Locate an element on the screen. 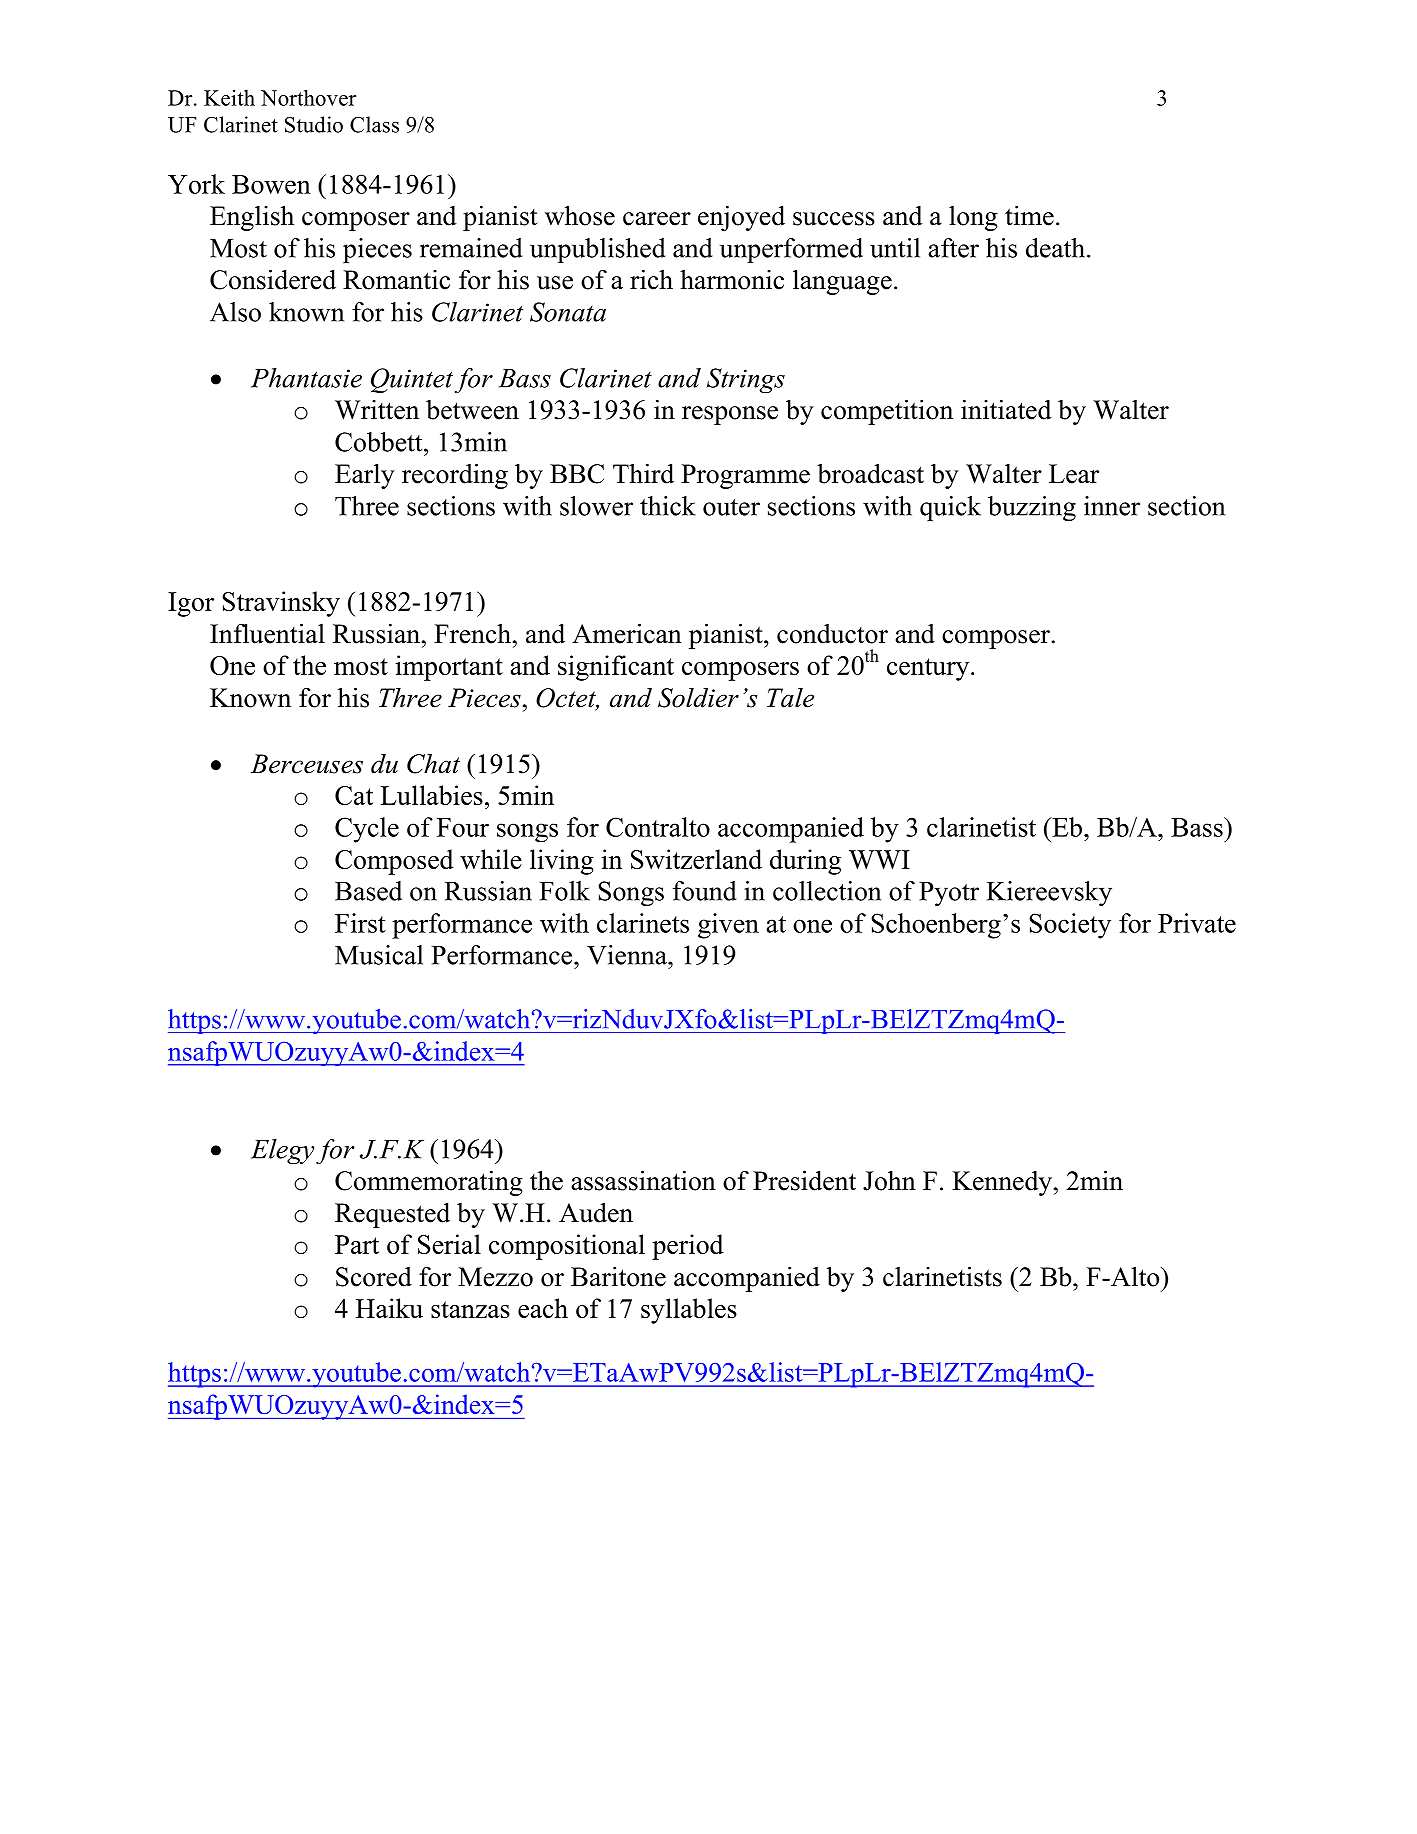 The image size is (1417, 1834). period is located at coordinates (688, 1247).
